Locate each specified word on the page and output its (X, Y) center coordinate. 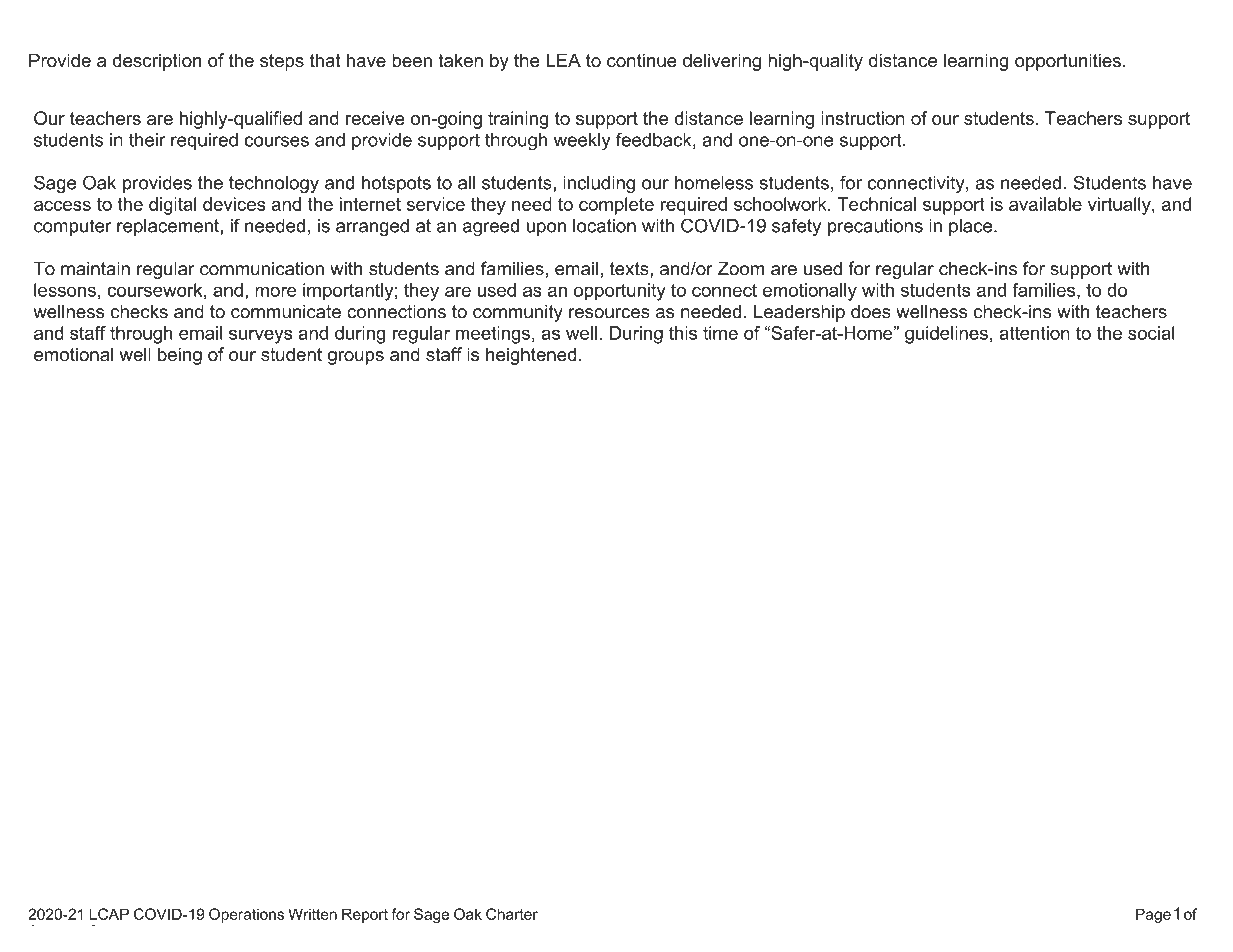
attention (1034, 333)
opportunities (1068, 62)
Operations (246, 915)
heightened (531, 356)
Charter (512, 914)
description (157, 62)
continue (642, 60)
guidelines (946, 335)
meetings (493, 335)
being (180, 356)
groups (356, 358)
